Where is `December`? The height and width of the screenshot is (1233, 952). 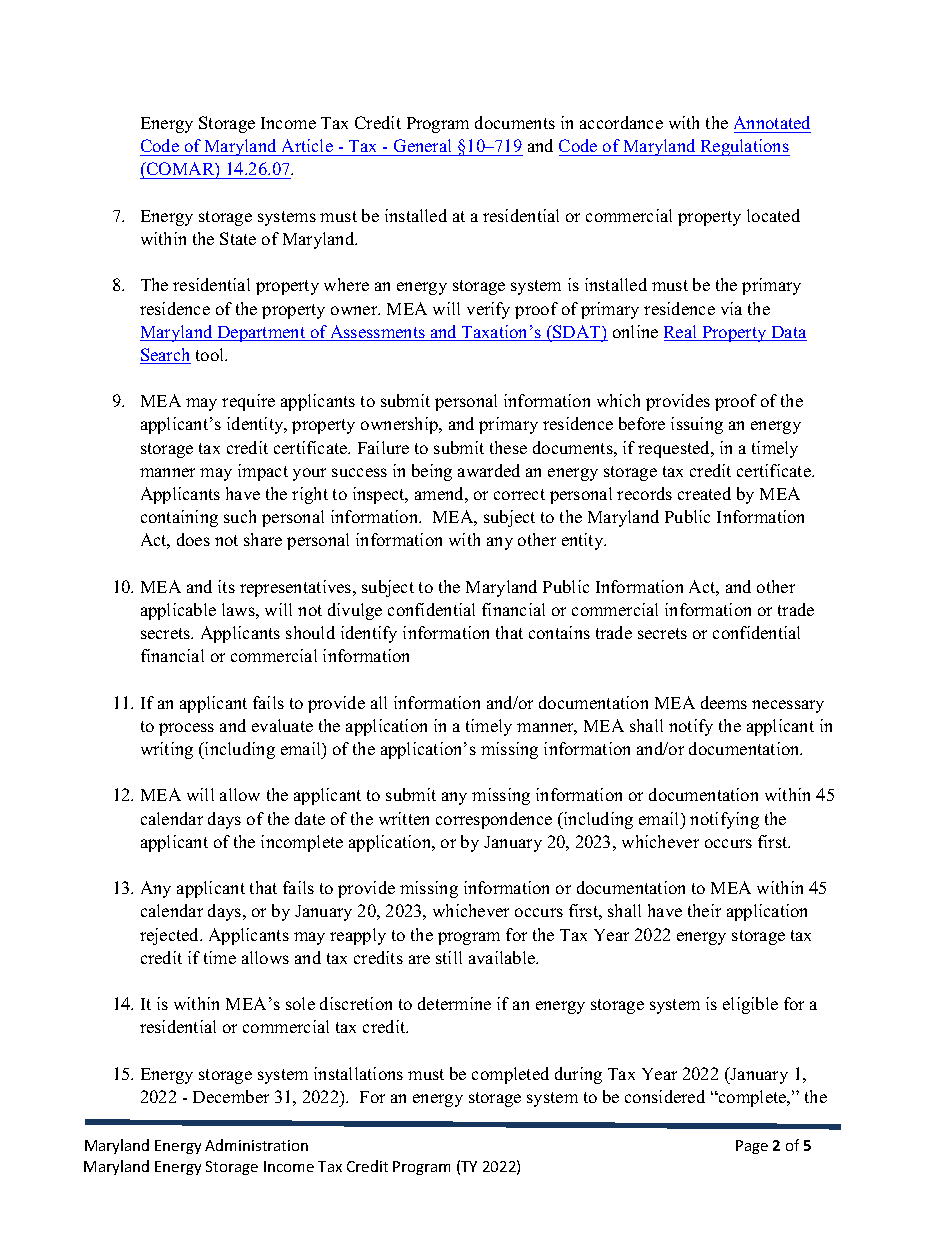 December is located at coordinates (231, 1096).
